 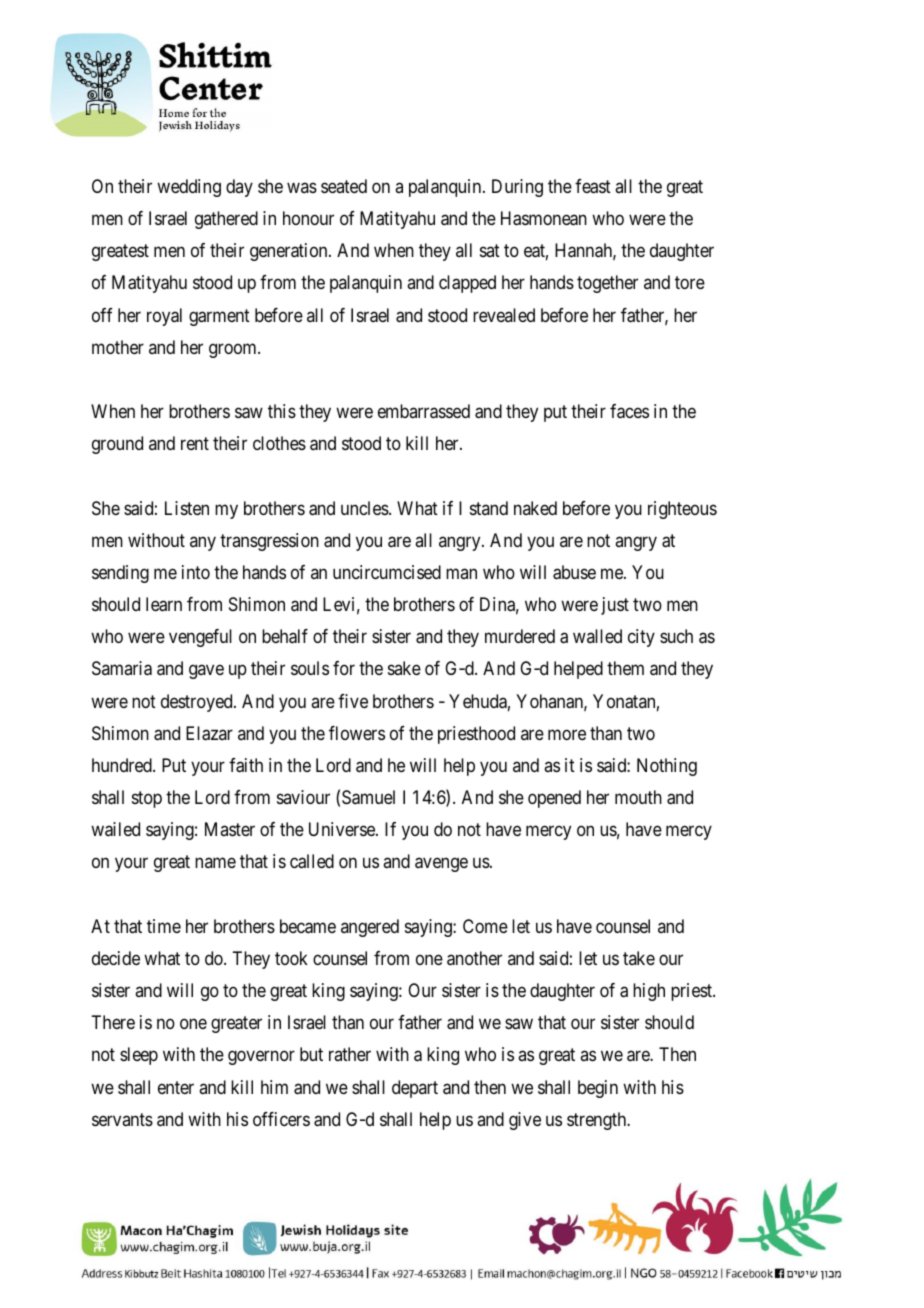 I want to click on wedding, so click(x=189, y=188).
